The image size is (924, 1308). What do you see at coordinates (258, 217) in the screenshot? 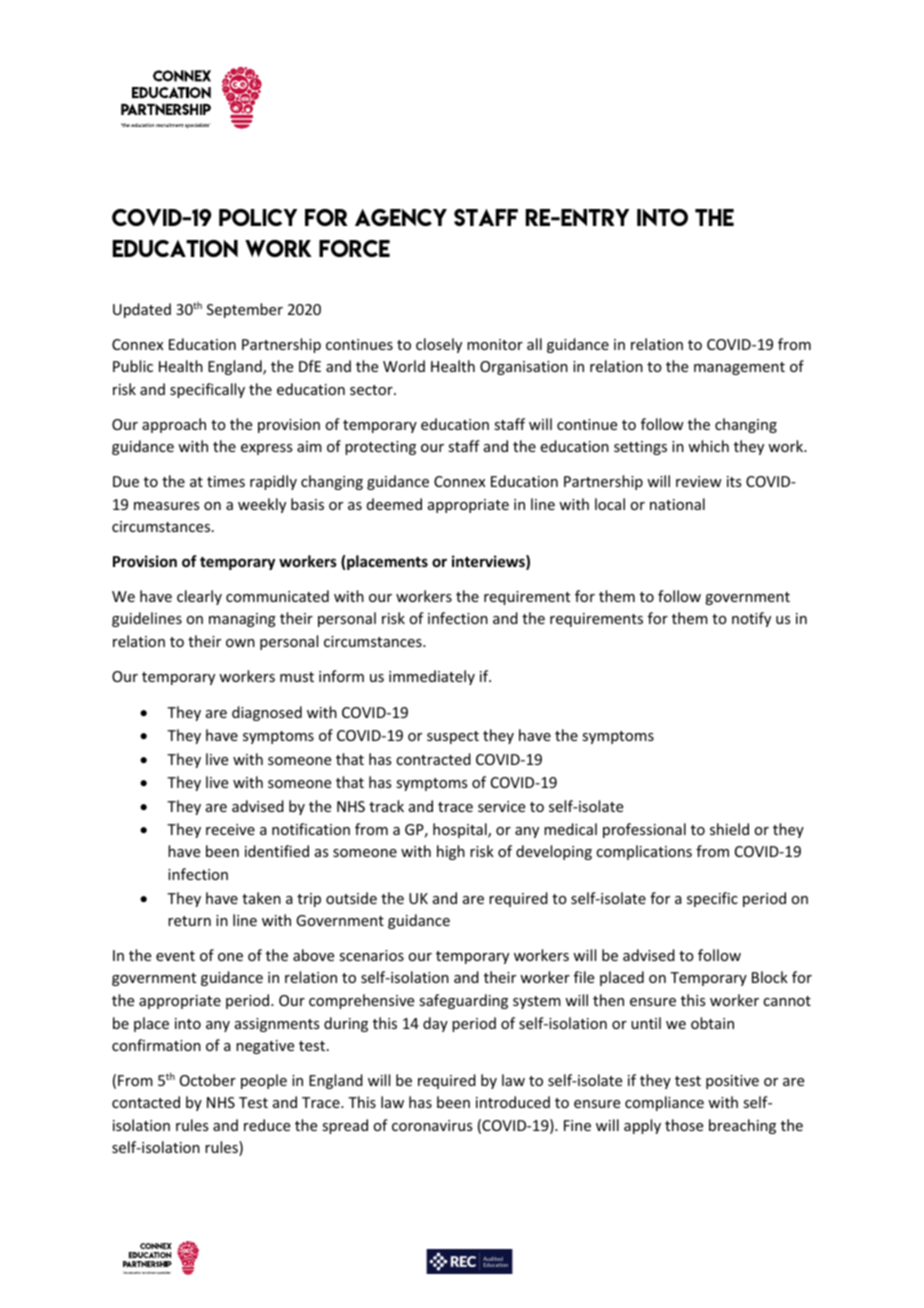
I see `Policy` at bounding box center [258, 217].
